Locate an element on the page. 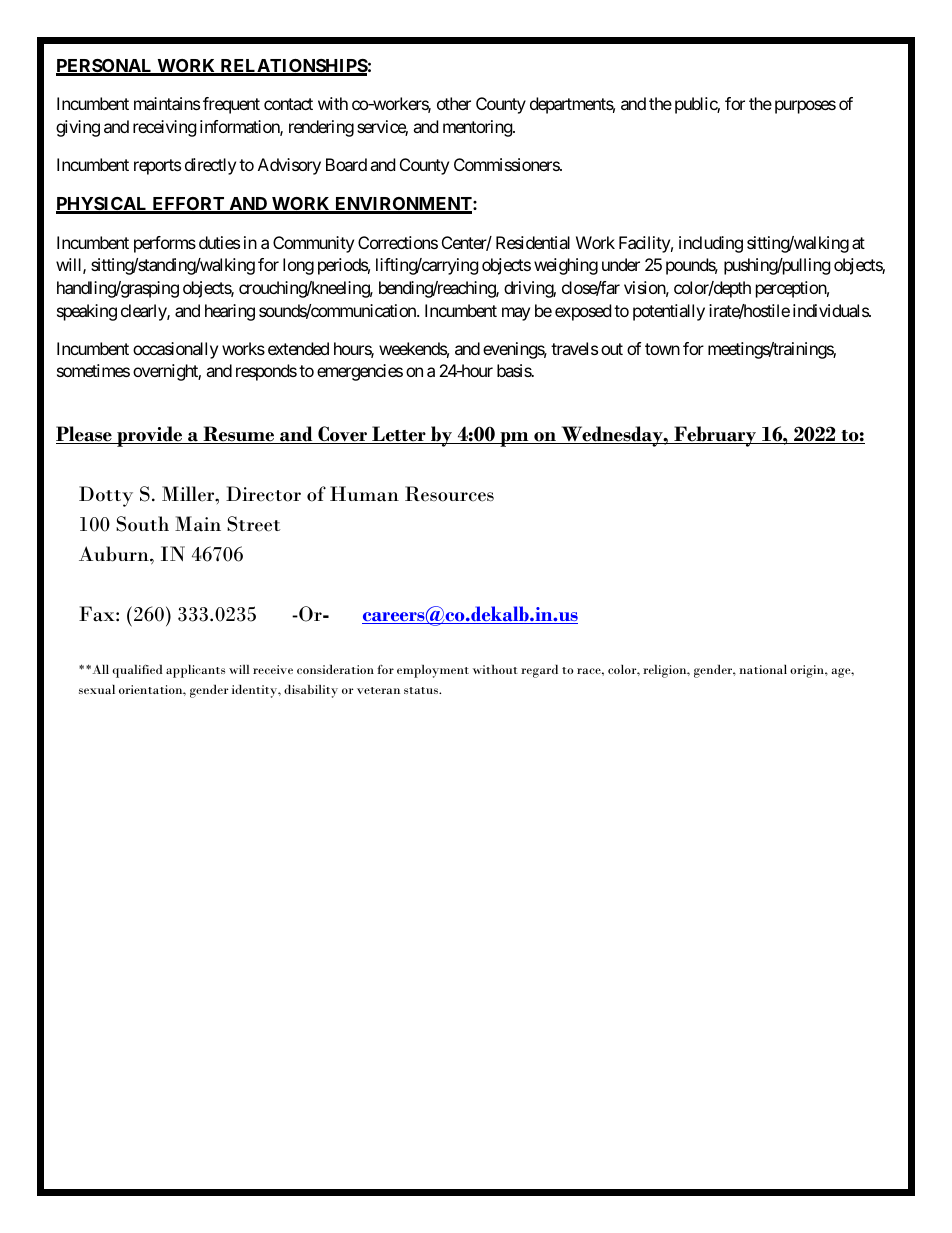 The height and width of the image is (1233, 952). may is located at coordinates (516, 314).
